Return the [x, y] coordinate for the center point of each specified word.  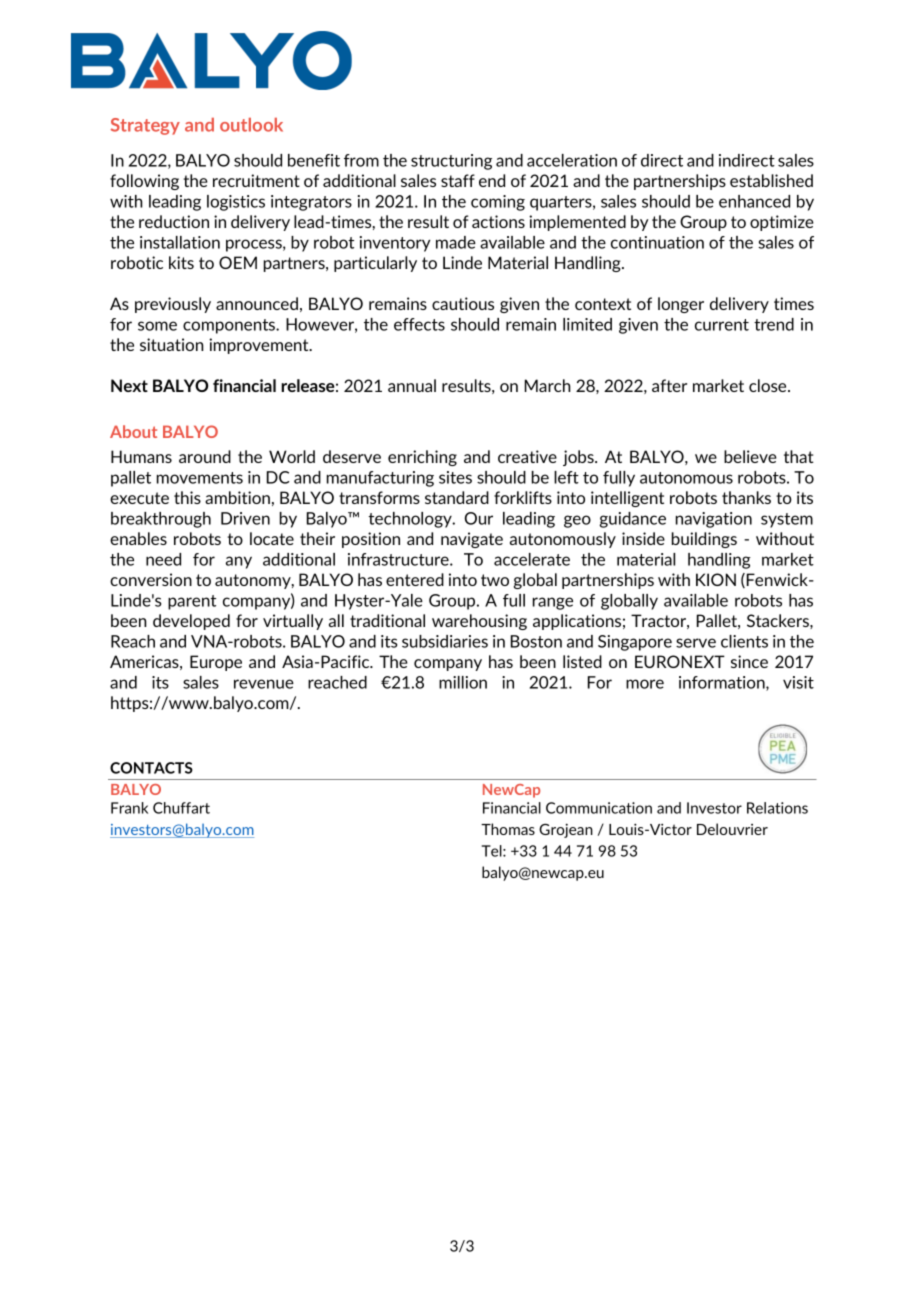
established [771, 180]
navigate [472, 540]
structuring [451, 162]
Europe [216, 663]
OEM [238, 262]
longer [681, 305]
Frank [129, 808]
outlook [251, 125]
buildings [704, 540]
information [723, 683]
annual [412, 385]
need [163, 559]
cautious [463, 303]
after [669, 385]
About [133, 431]
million [463, 682]
